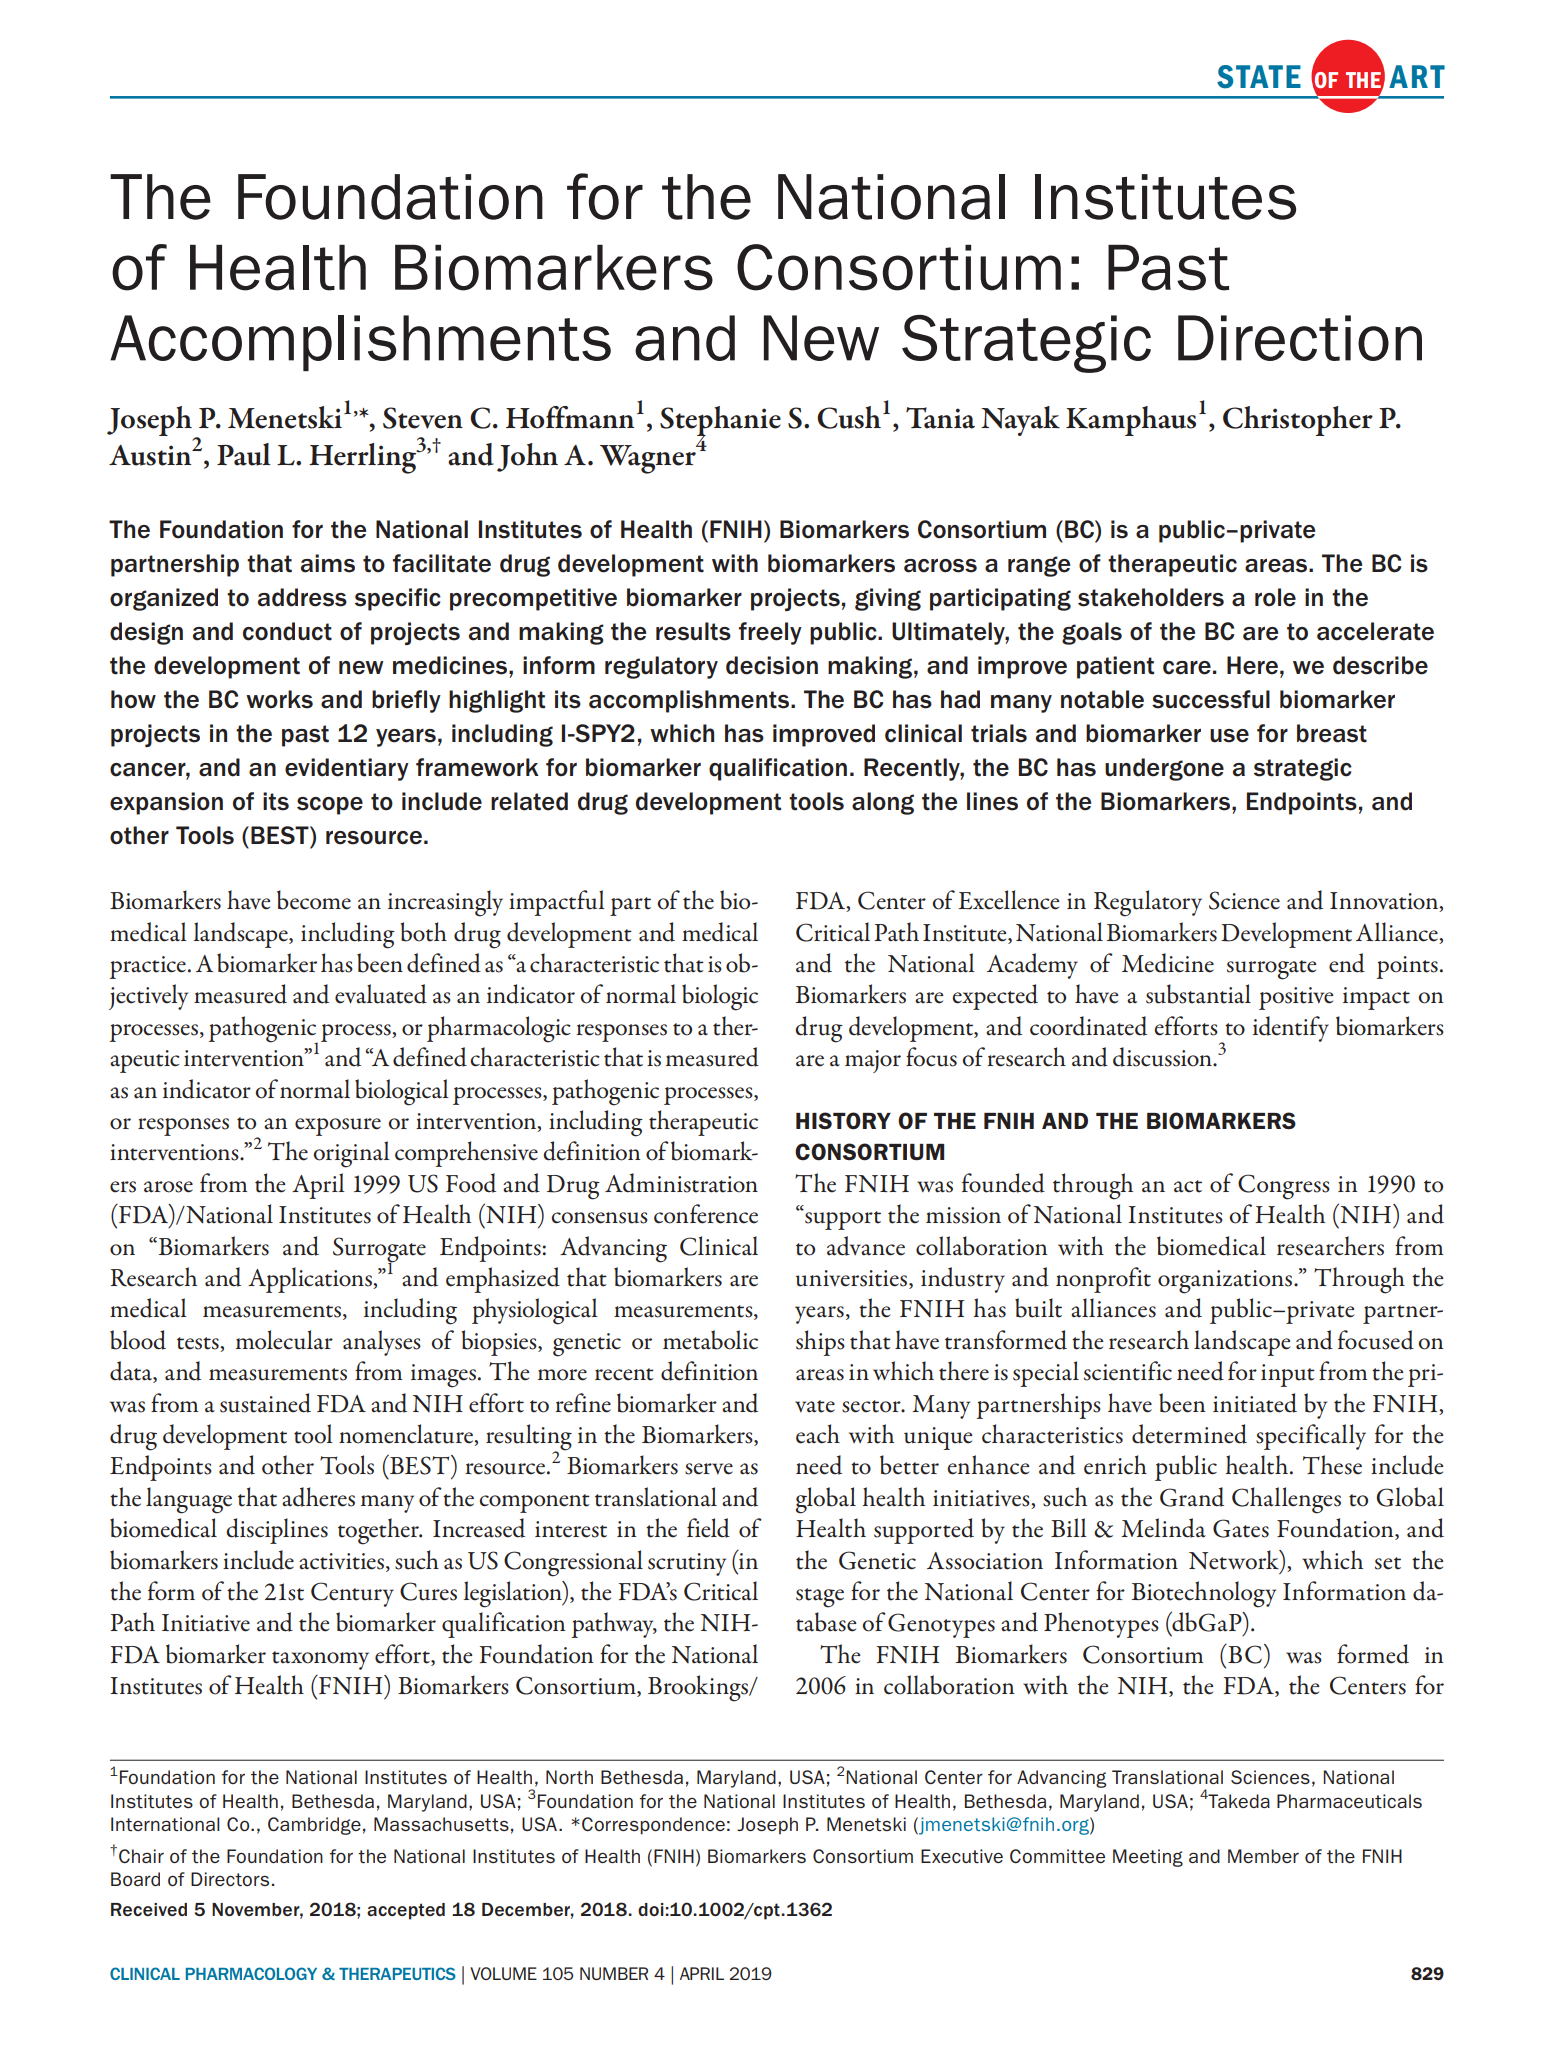  Describe the element at coordinates (1259, 77) in the screenshot. I see `STATE` at that location.
